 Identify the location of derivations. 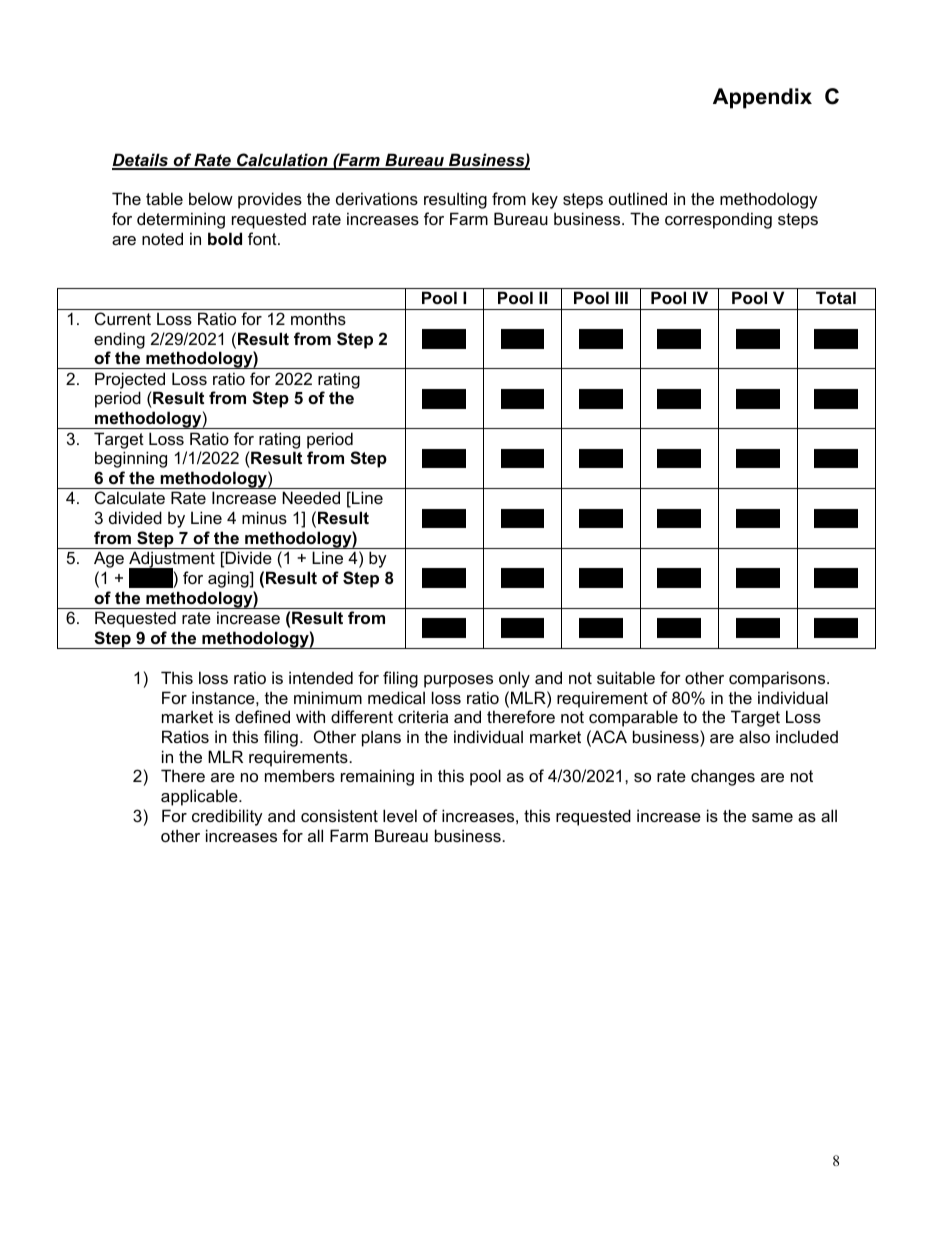
(377, 198).
